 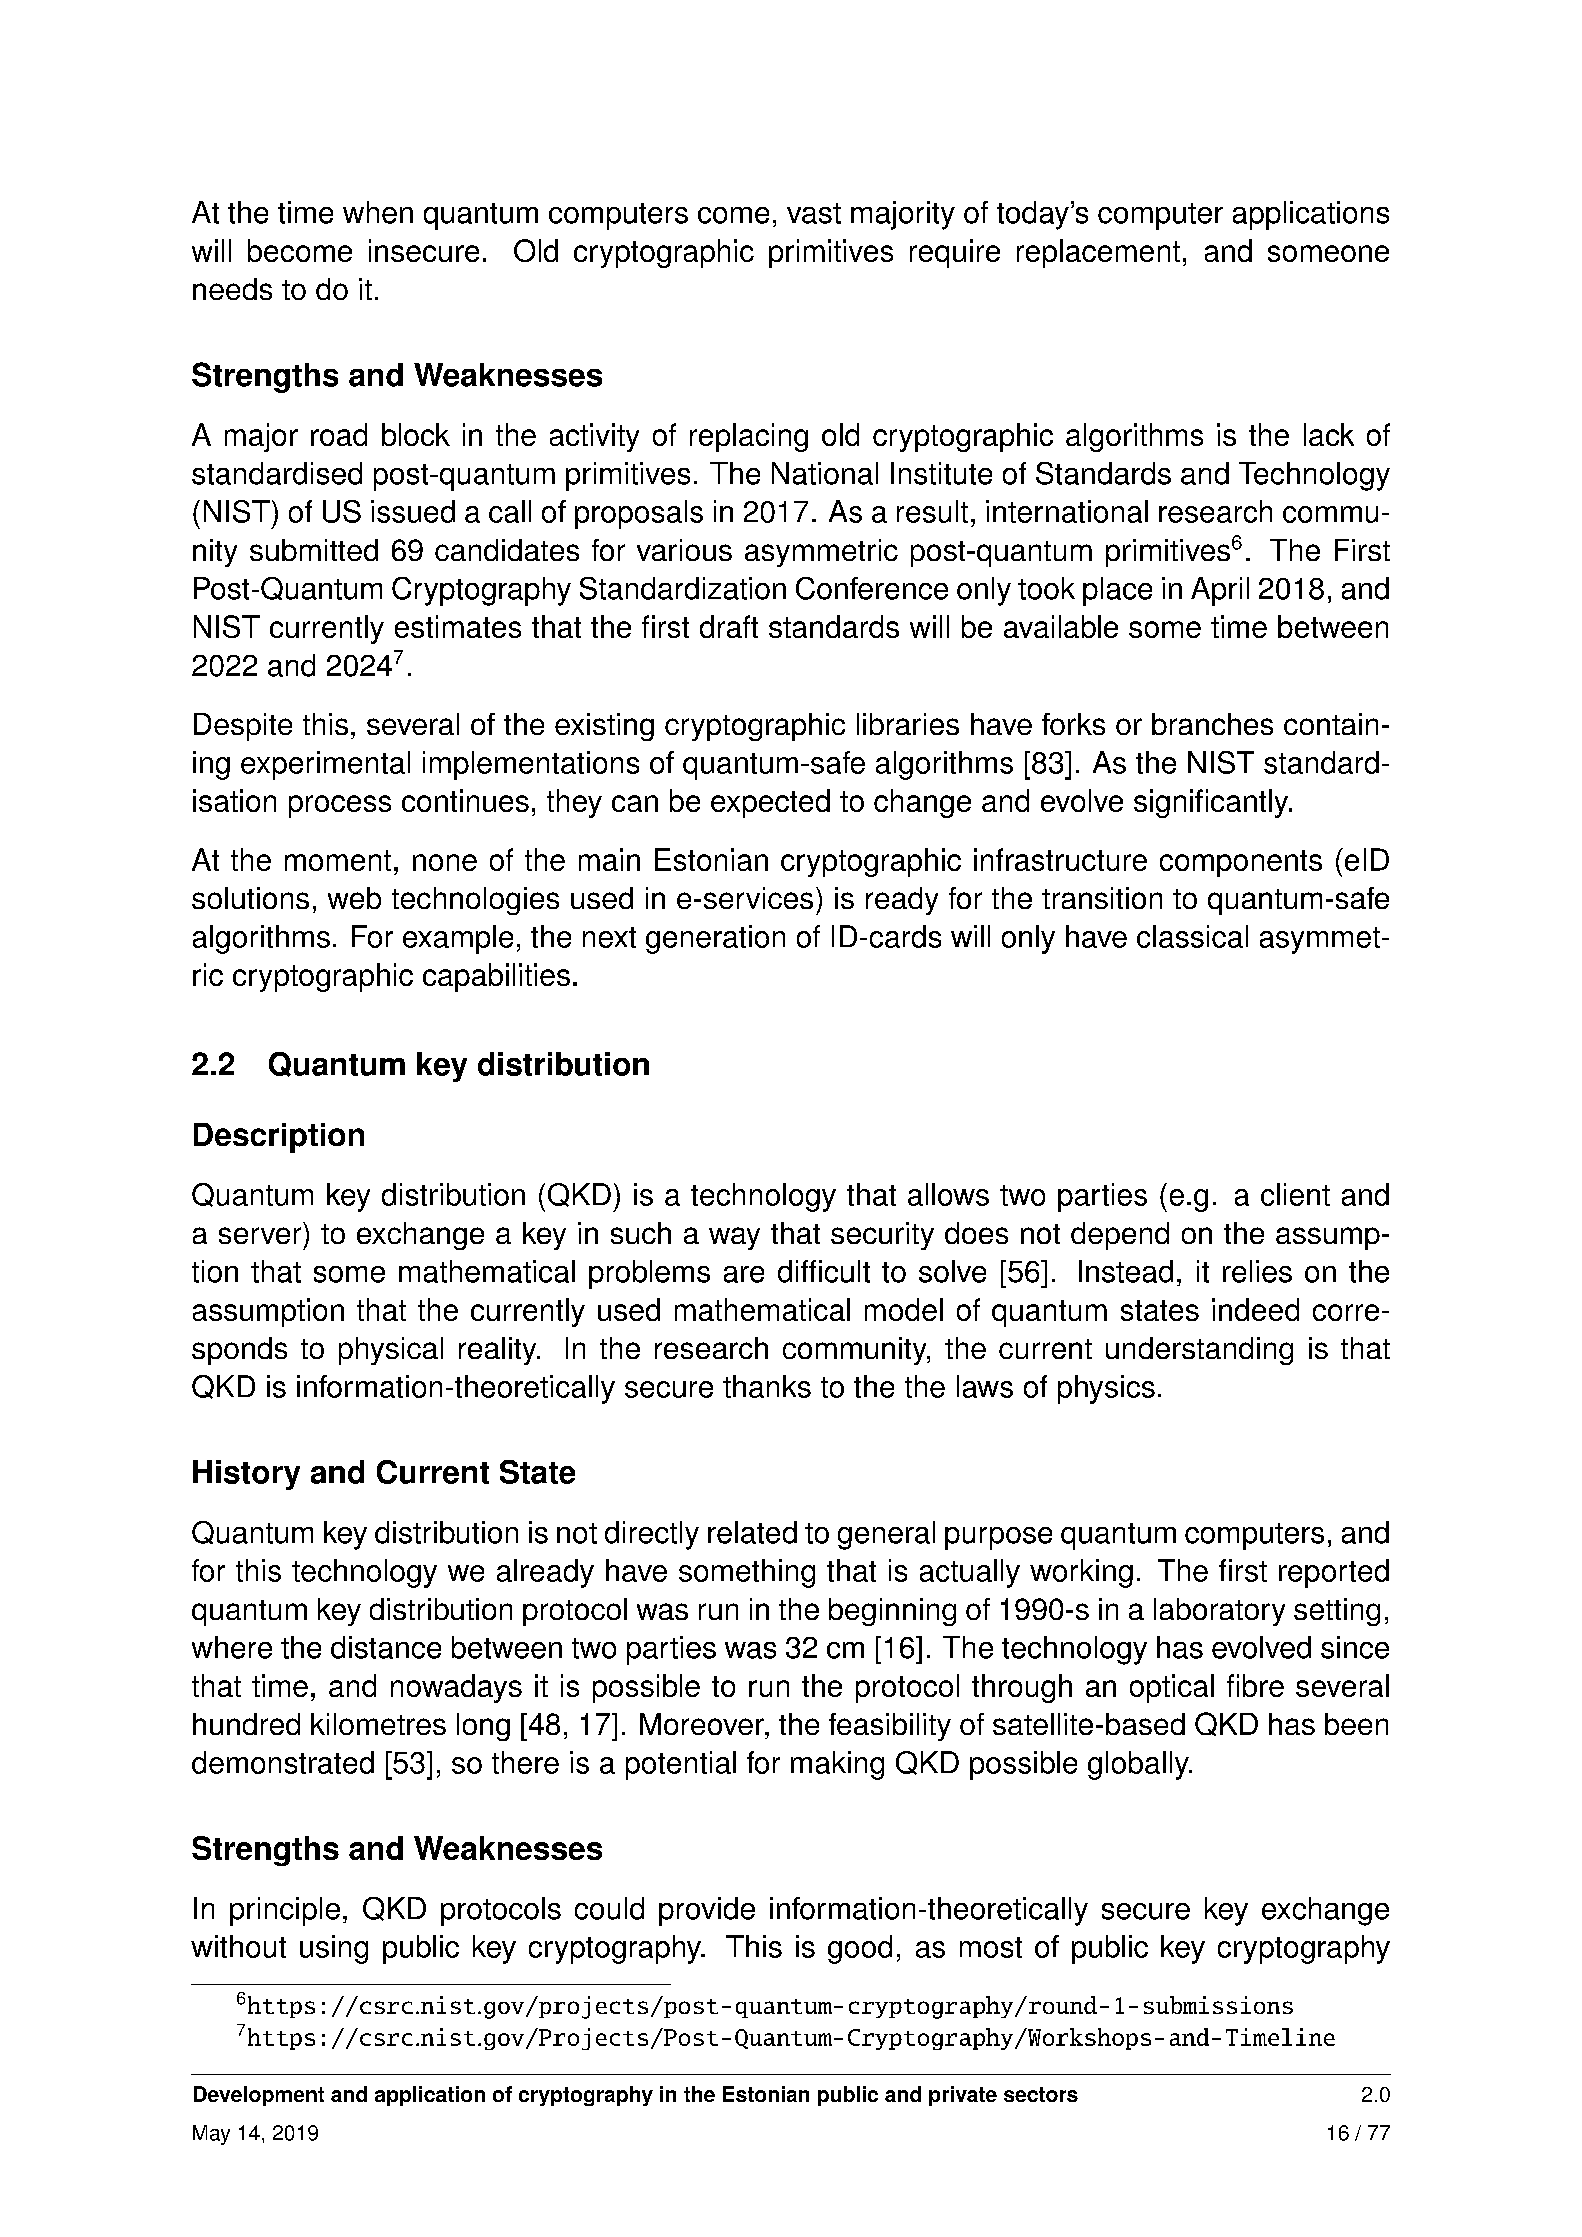 I want to click on expected, so click(x=770, y=803).
